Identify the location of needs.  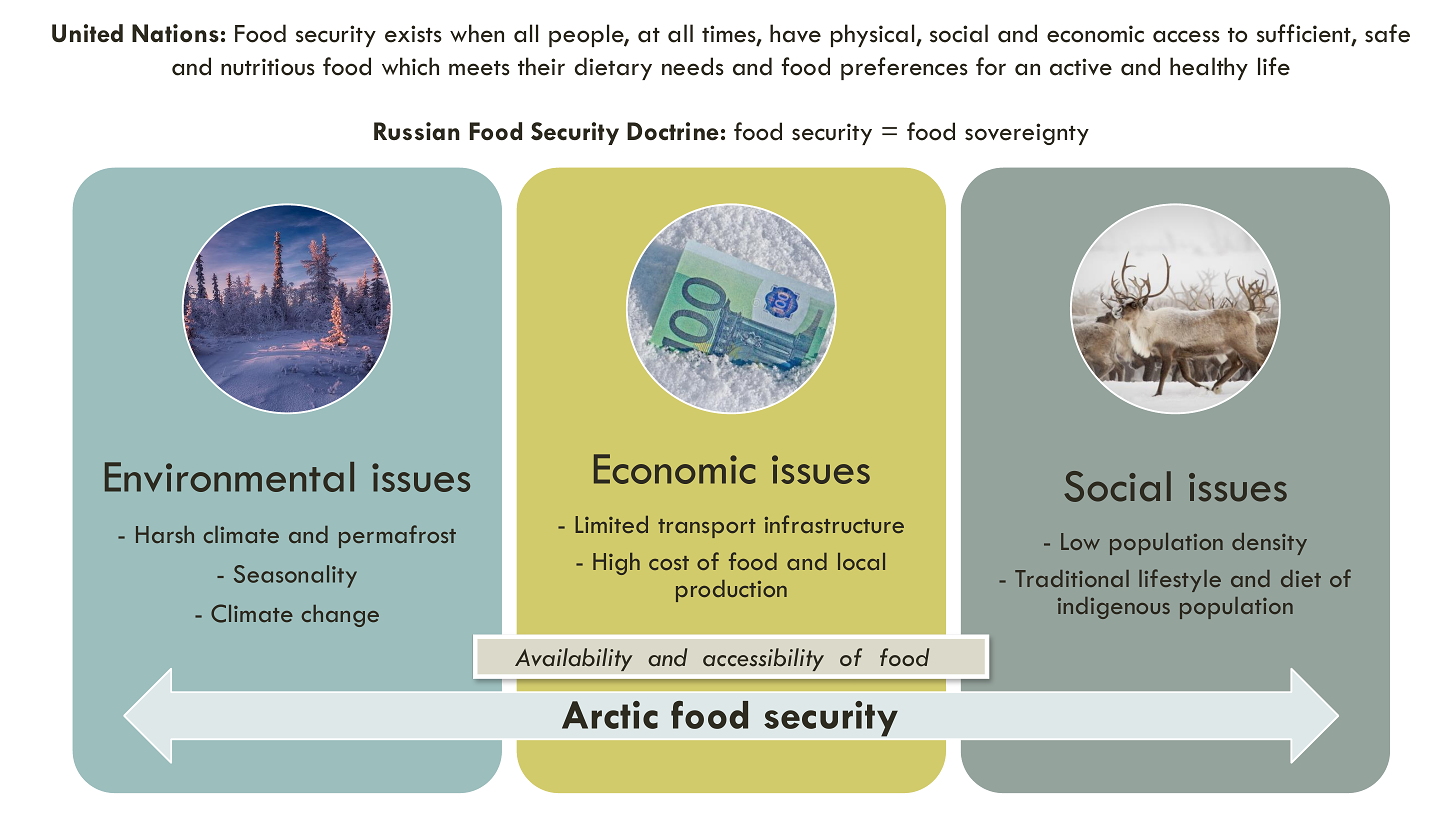
(693, 66).
